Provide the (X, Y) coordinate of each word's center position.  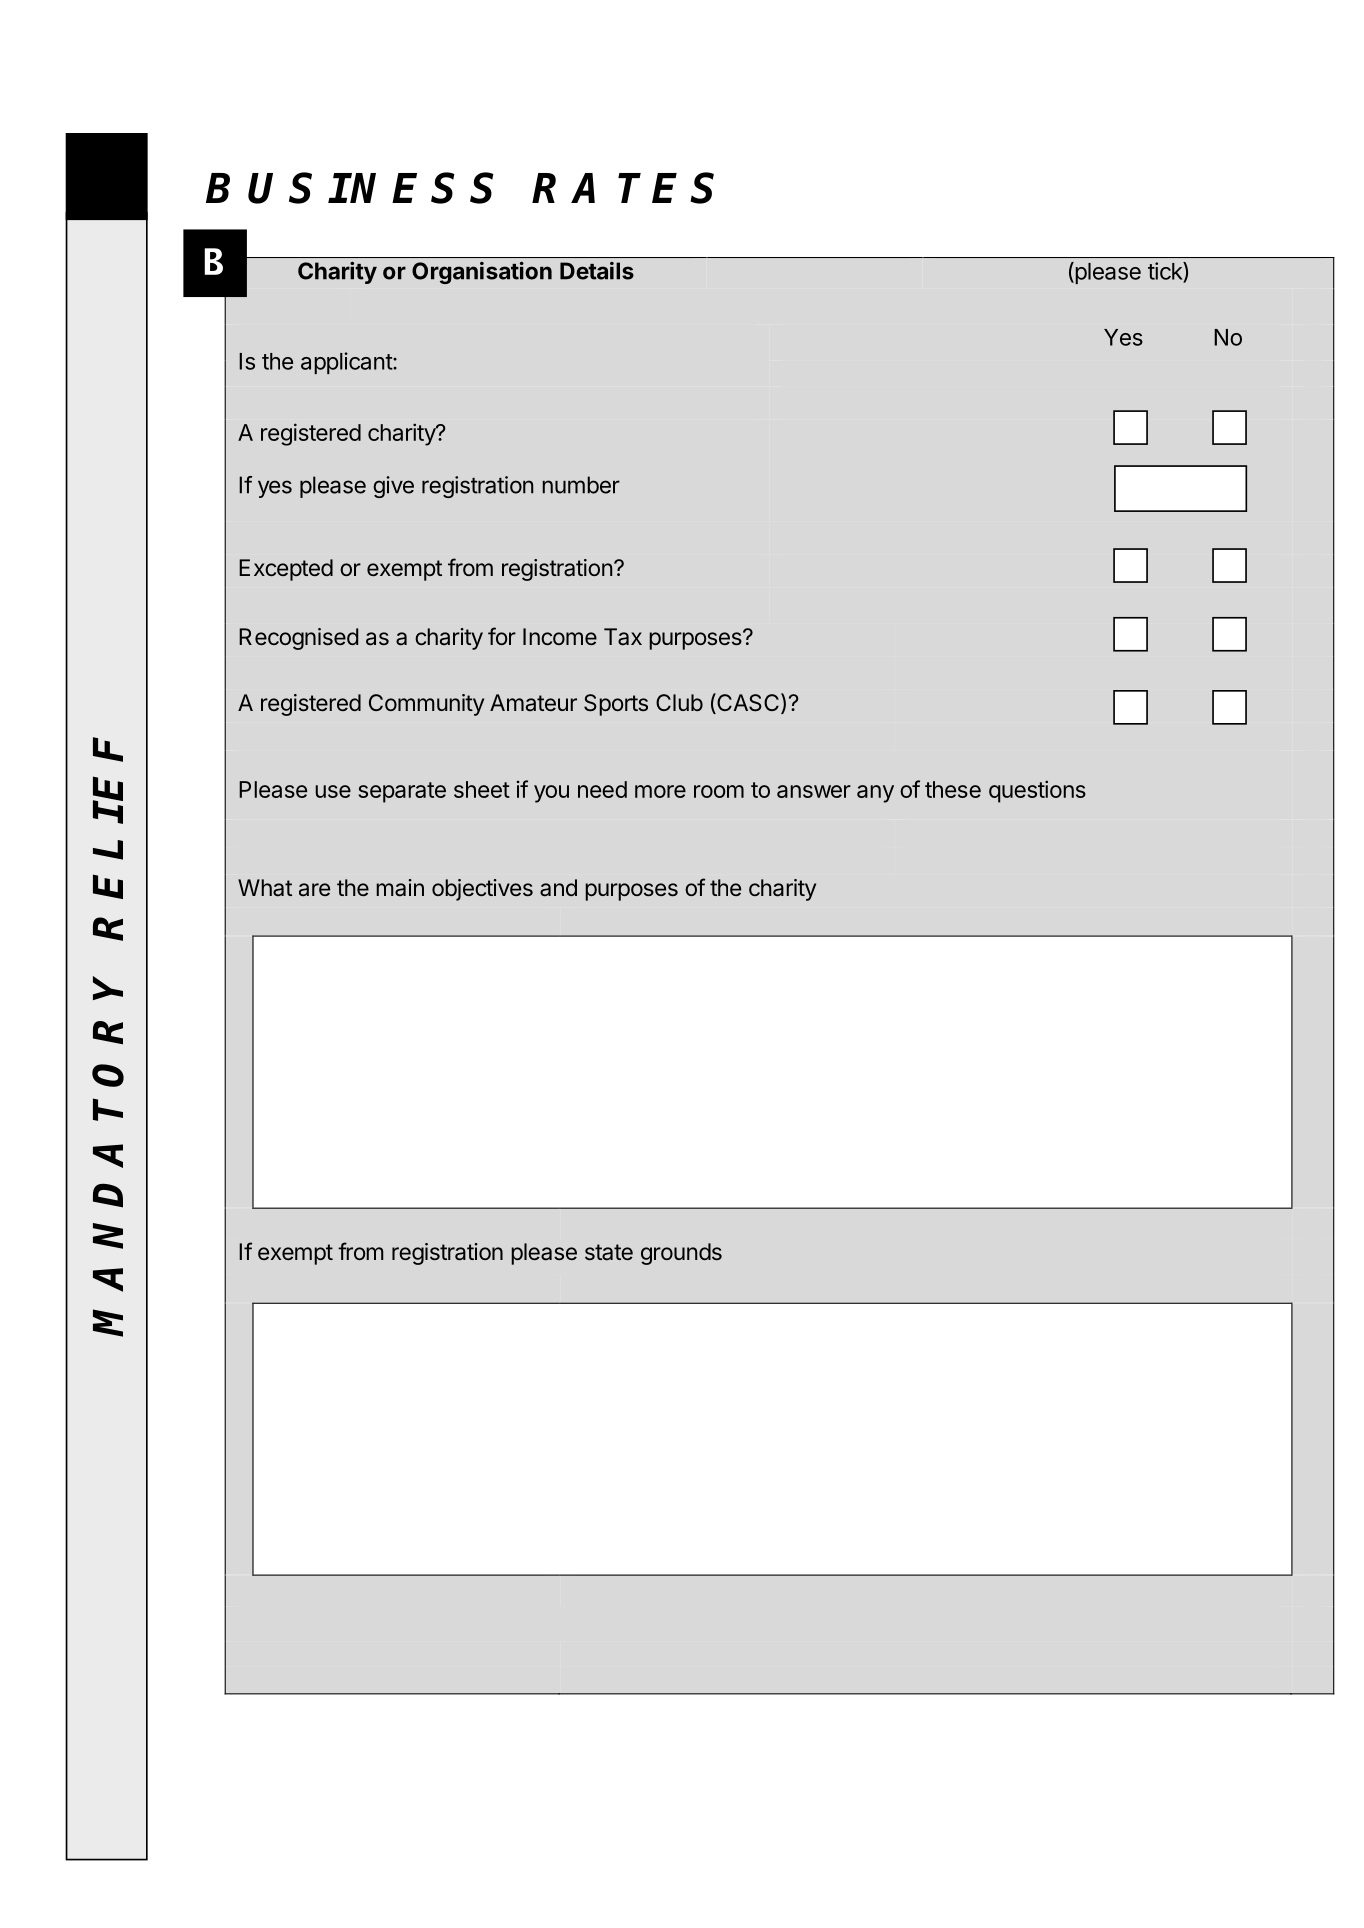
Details (597, 271)
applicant (347, 363)
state (609, 1252)
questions (1037, 791)
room (719, 791)
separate (402, 792)
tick (1166, 271)
